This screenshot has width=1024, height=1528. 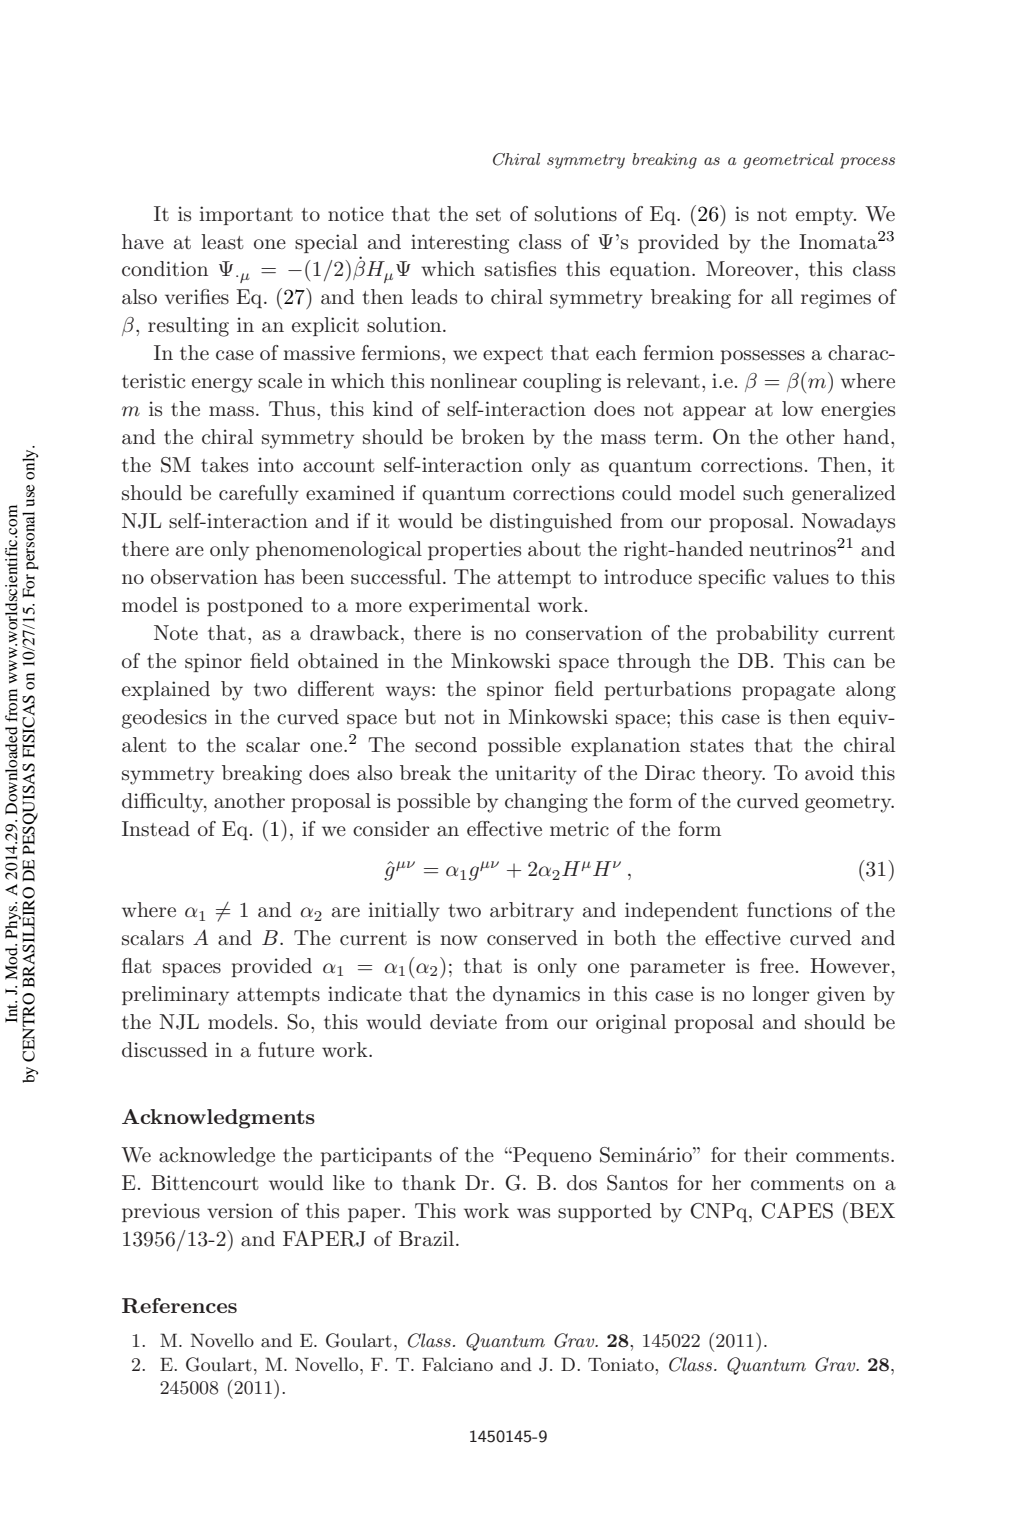 I want to click on set, so click(x=488, y=214).
